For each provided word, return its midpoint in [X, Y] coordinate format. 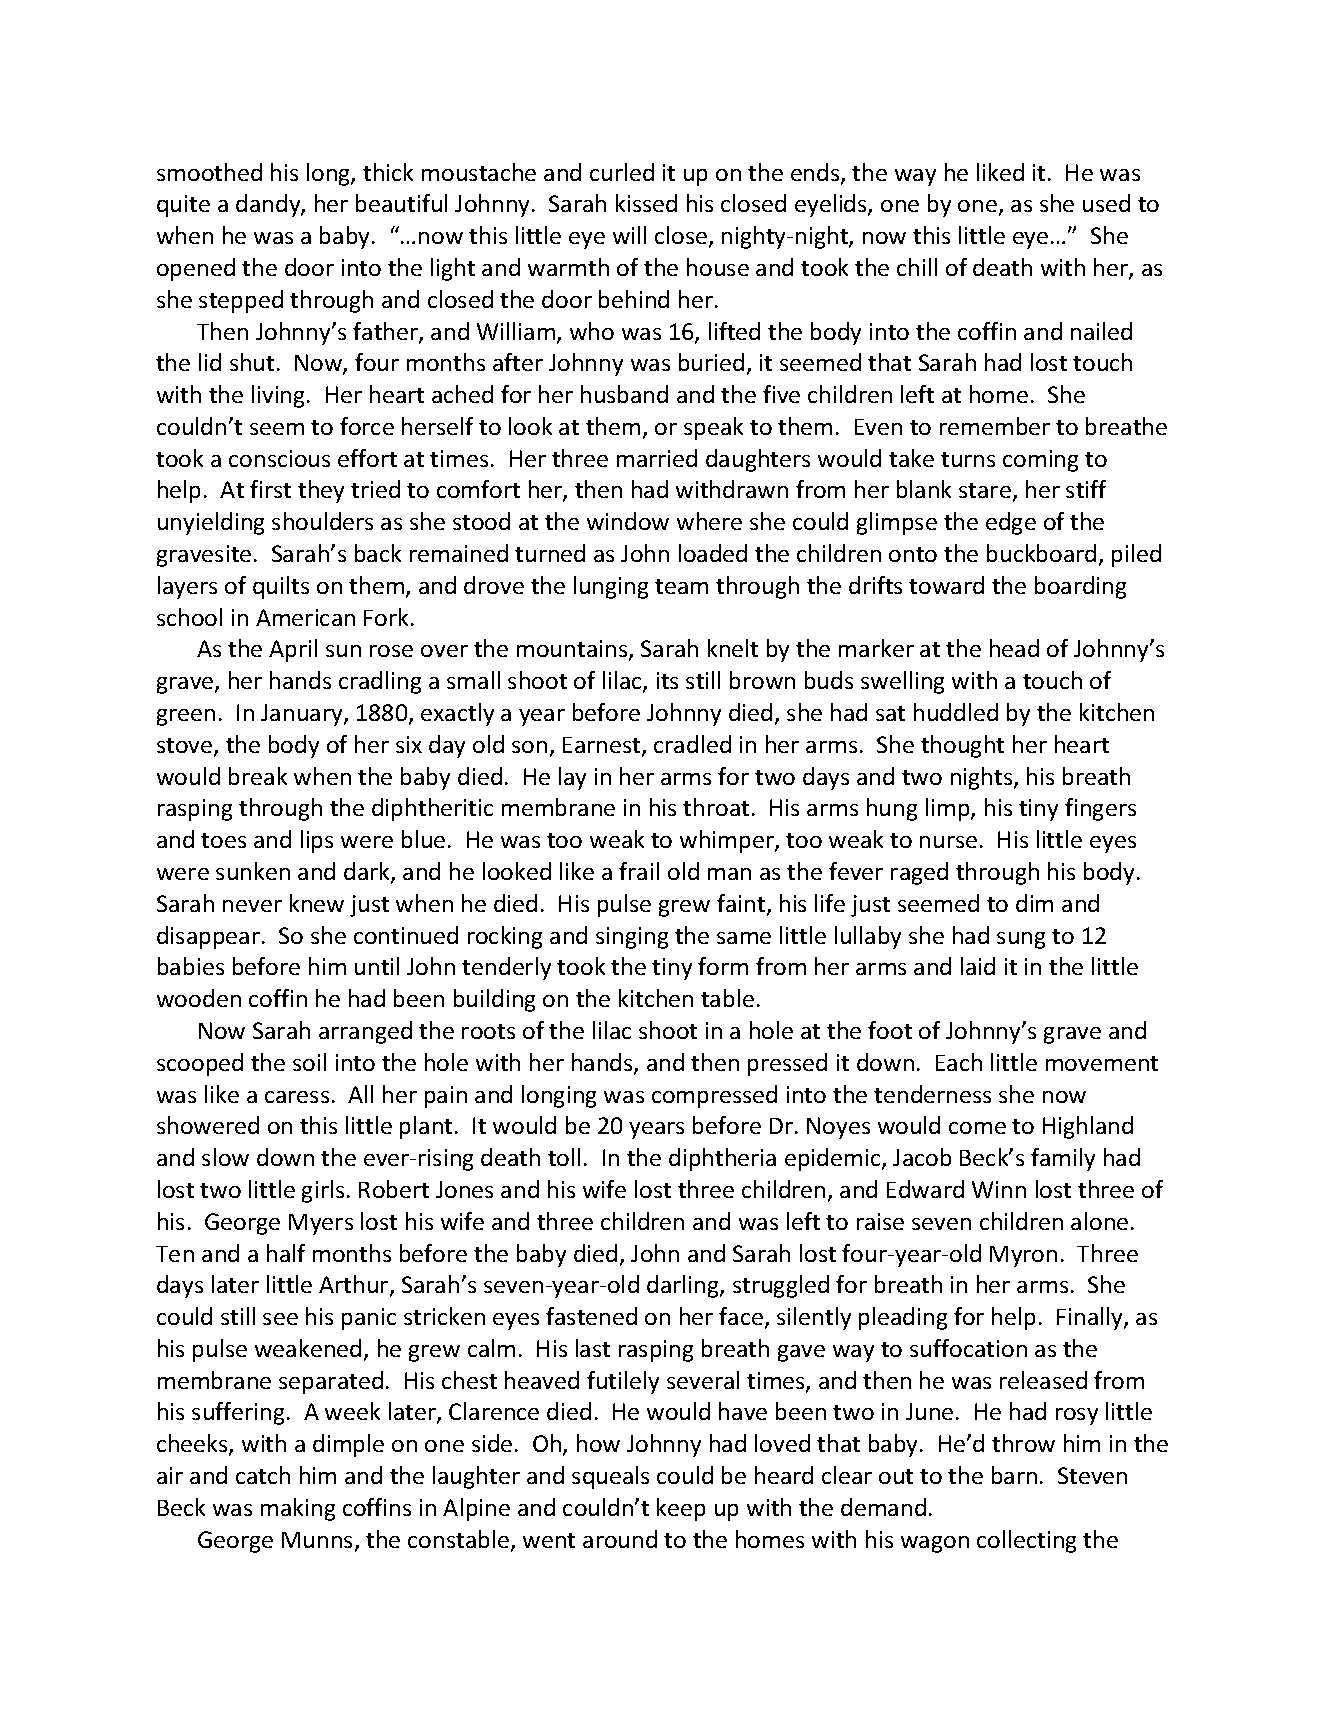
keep [681, 1509]
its [667, 680]
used [1106, 203]
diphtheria [722, 1159]
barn [1014, 1475]
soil [309, 1062]
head [1014, 648]
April [293, 650]
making [298, 1509]
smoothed [209, 172]
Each [959, 1062]
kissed [646, 203]
